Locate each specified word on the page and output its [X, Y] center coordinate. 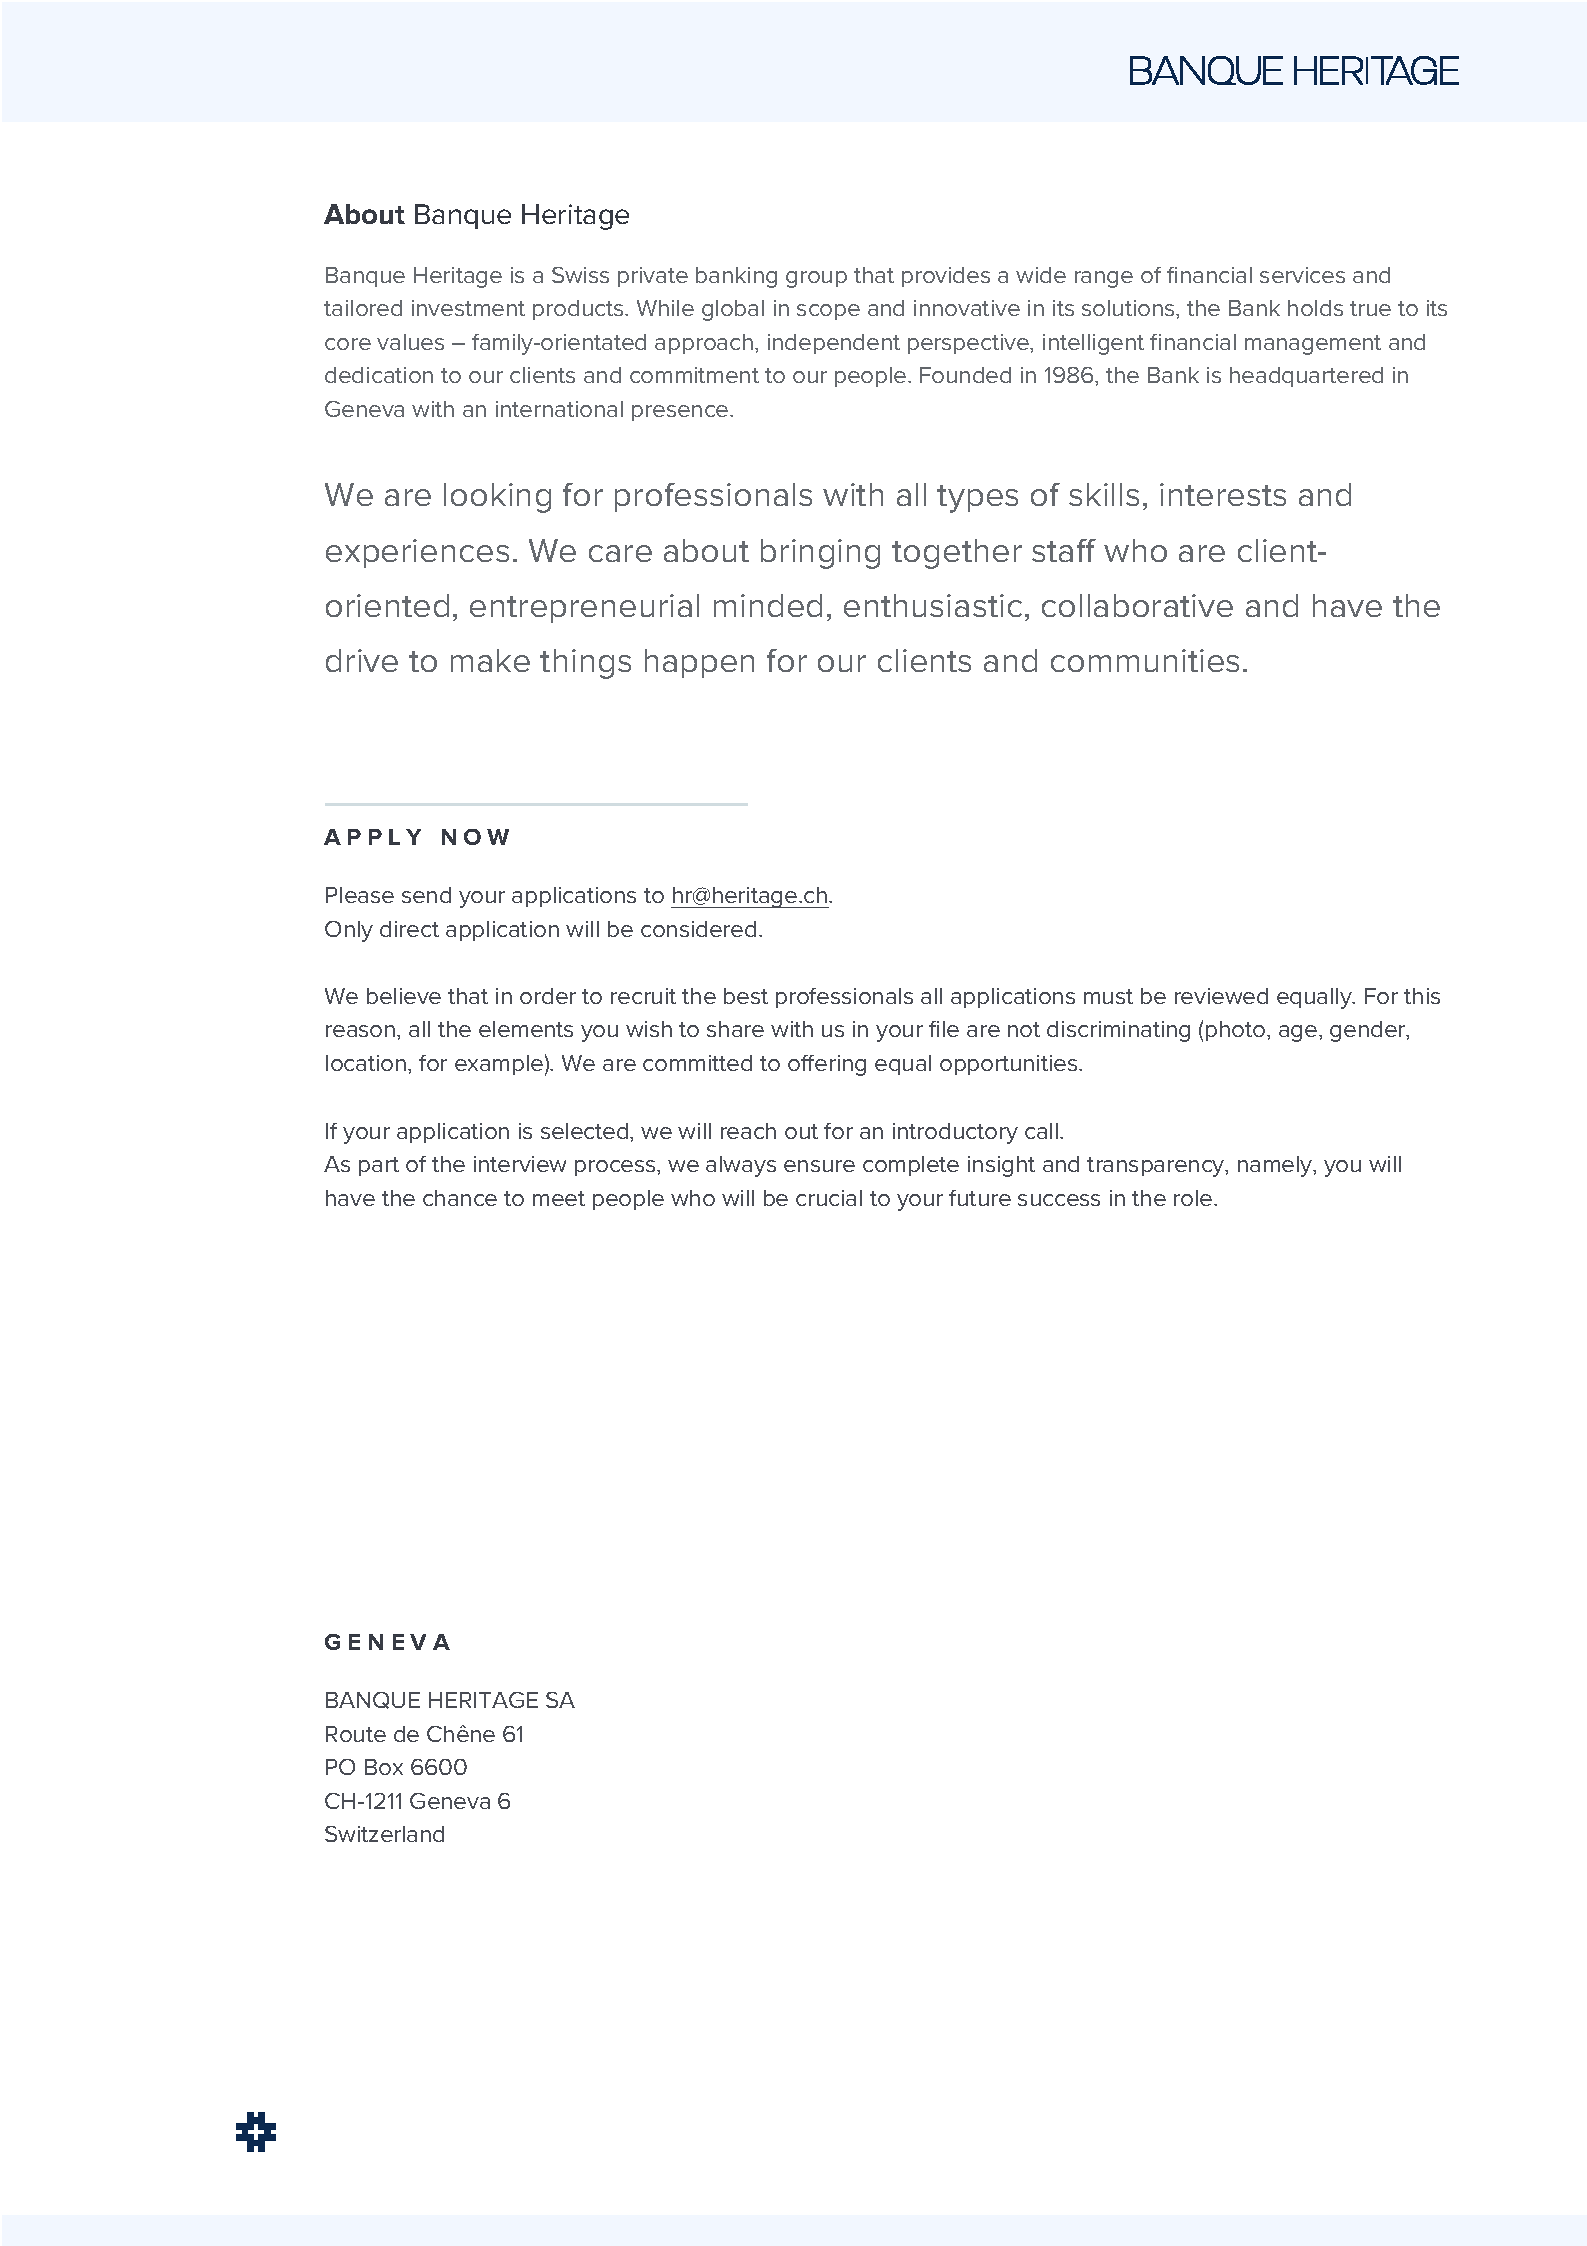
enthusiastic [933, 605]
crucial [829, 1198]
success [1059, 1200]
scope [828, 312]
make [490, 660]
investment [468, 308]
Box [384, 1767]
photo [1237, 1031]
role [1194, 1198]
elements [526, 1029]
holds [1315, 308]
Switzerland [384, 1834]
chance [460, 1198]
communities [1145, 660]
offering [827, 1065]
